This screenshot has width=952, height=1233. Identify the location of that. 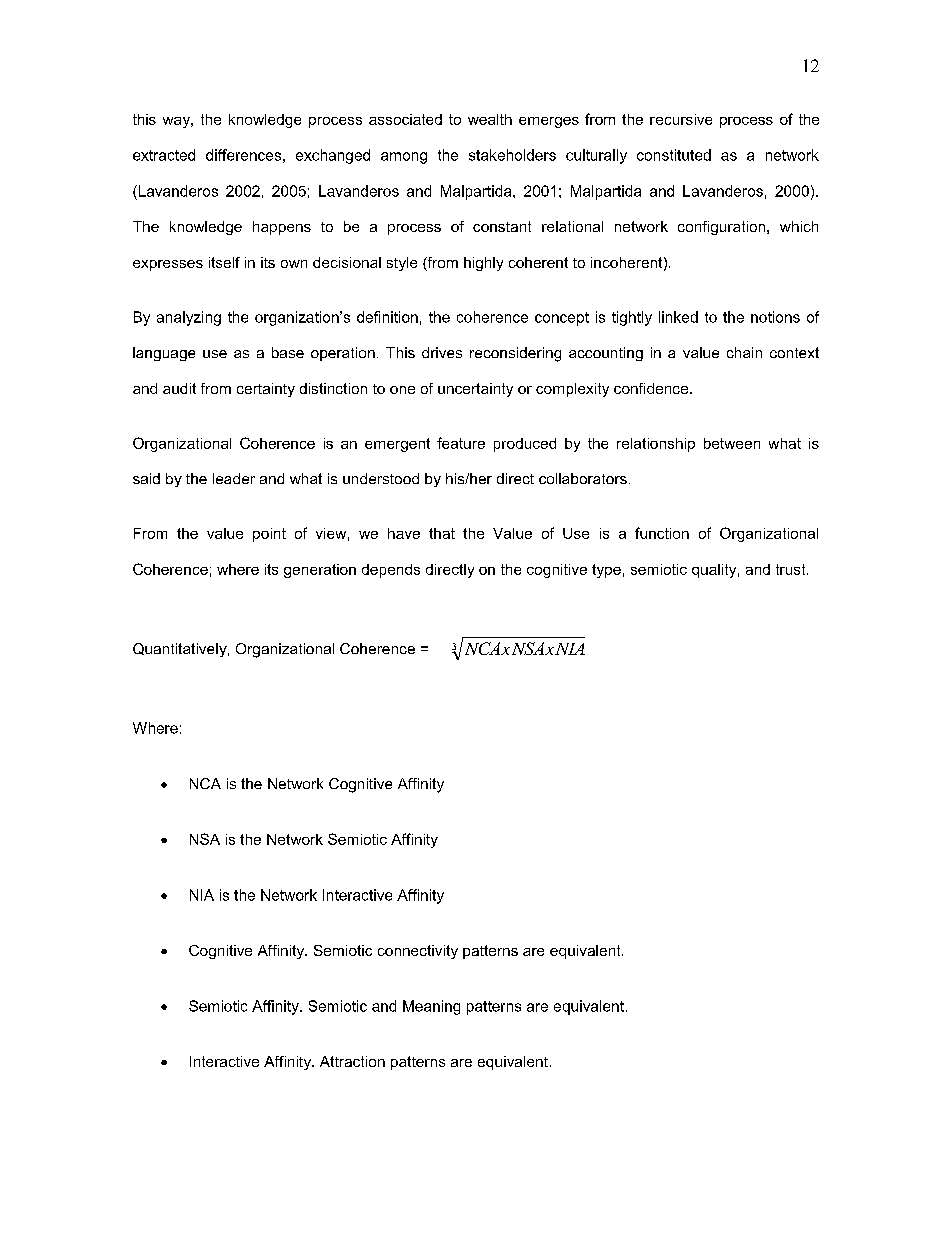
(442, 533).
